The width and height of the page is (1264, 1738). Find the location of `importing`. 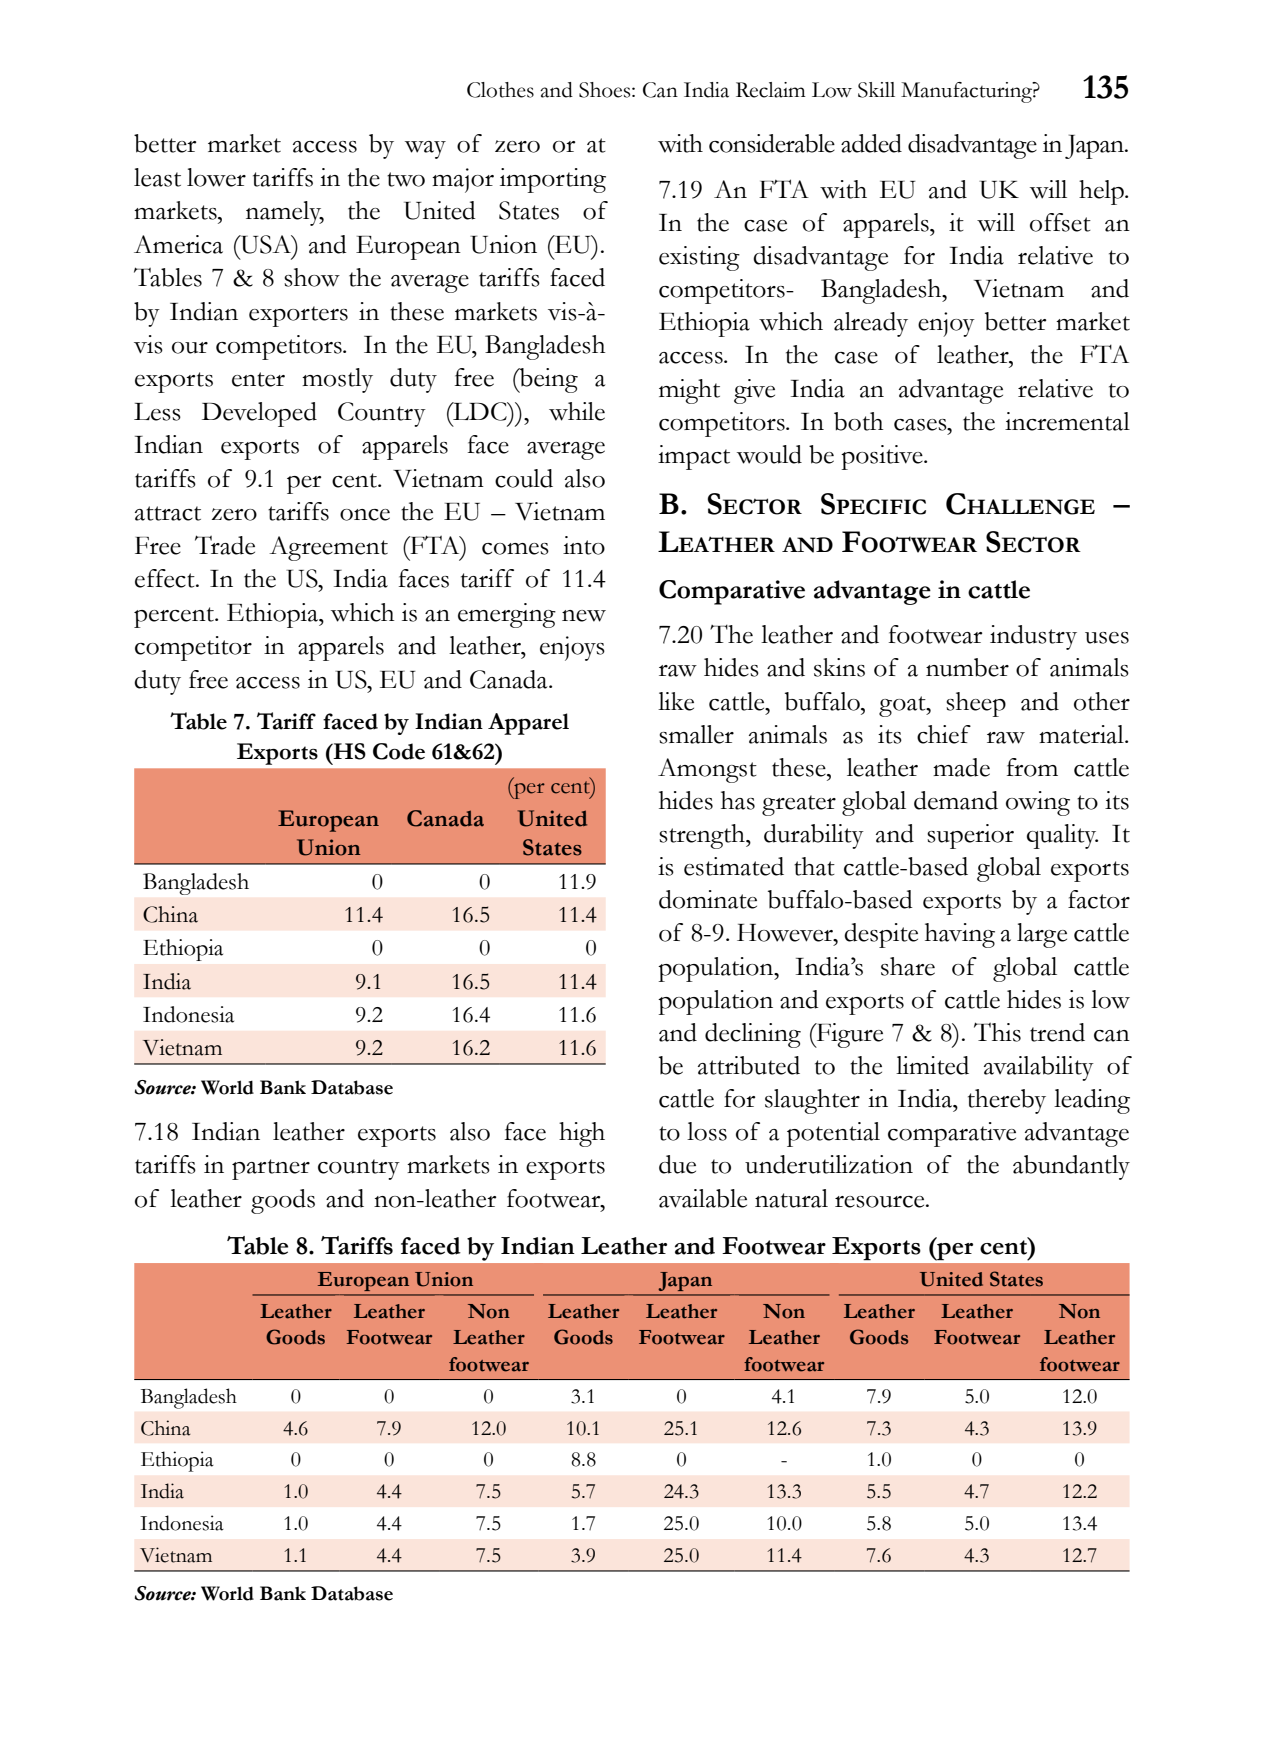

importing is located at coordinates (553, 180).
